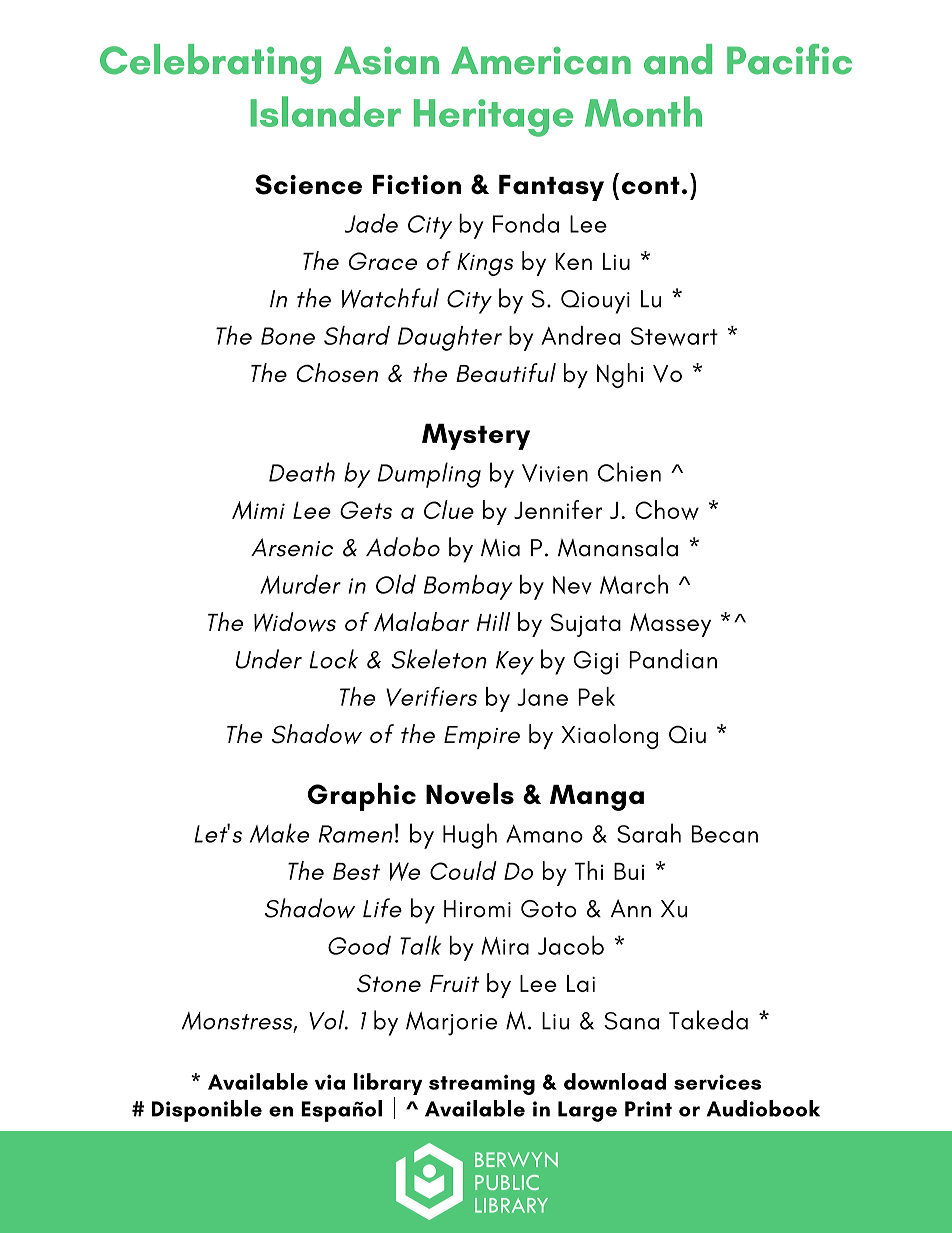 This screenshot has height=1233, width=952. I want to click on Sarah, so click(649, 833).
